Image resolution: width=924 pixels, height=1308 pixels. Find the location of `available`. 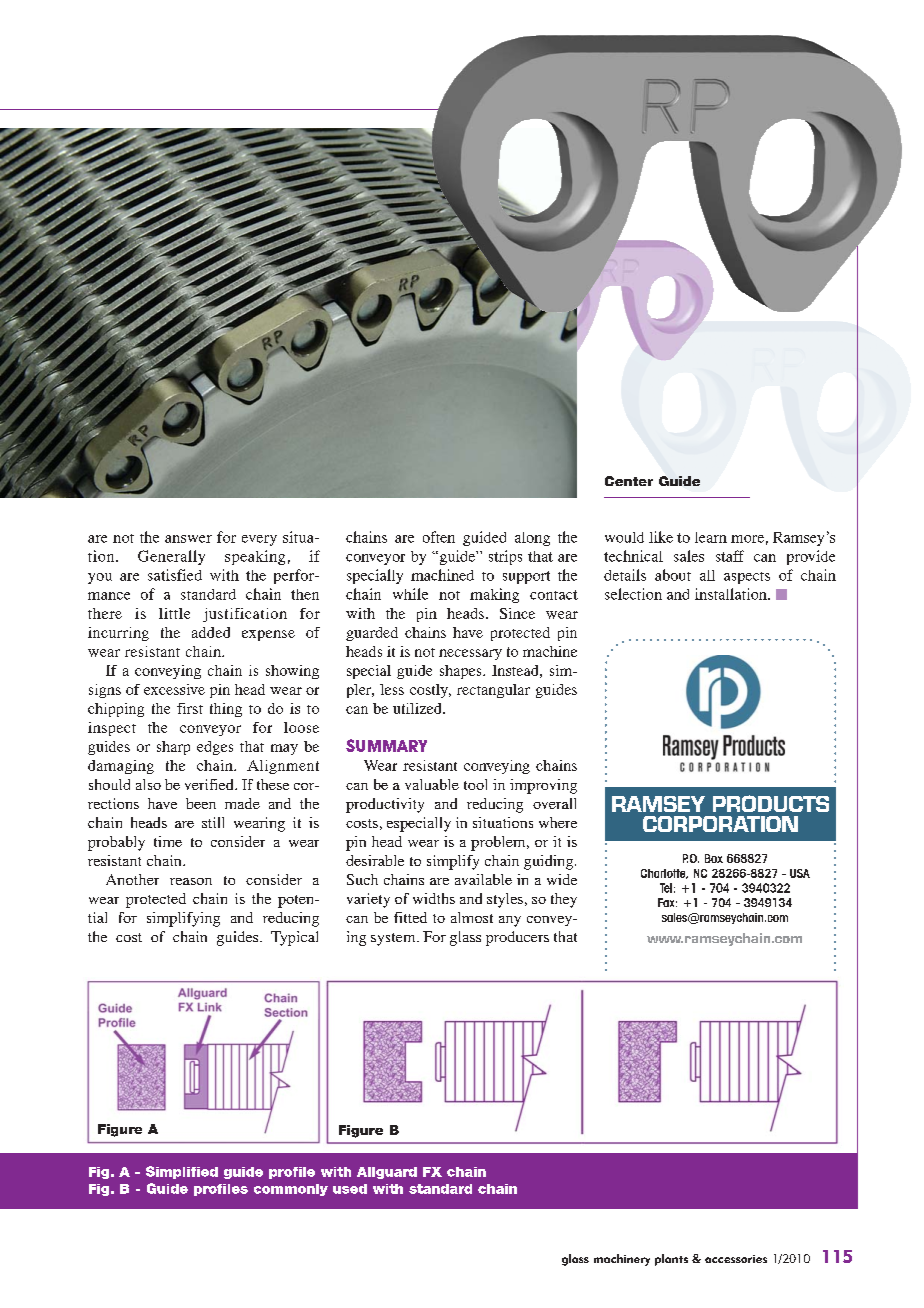

available is located at coordinates (483, 879).
